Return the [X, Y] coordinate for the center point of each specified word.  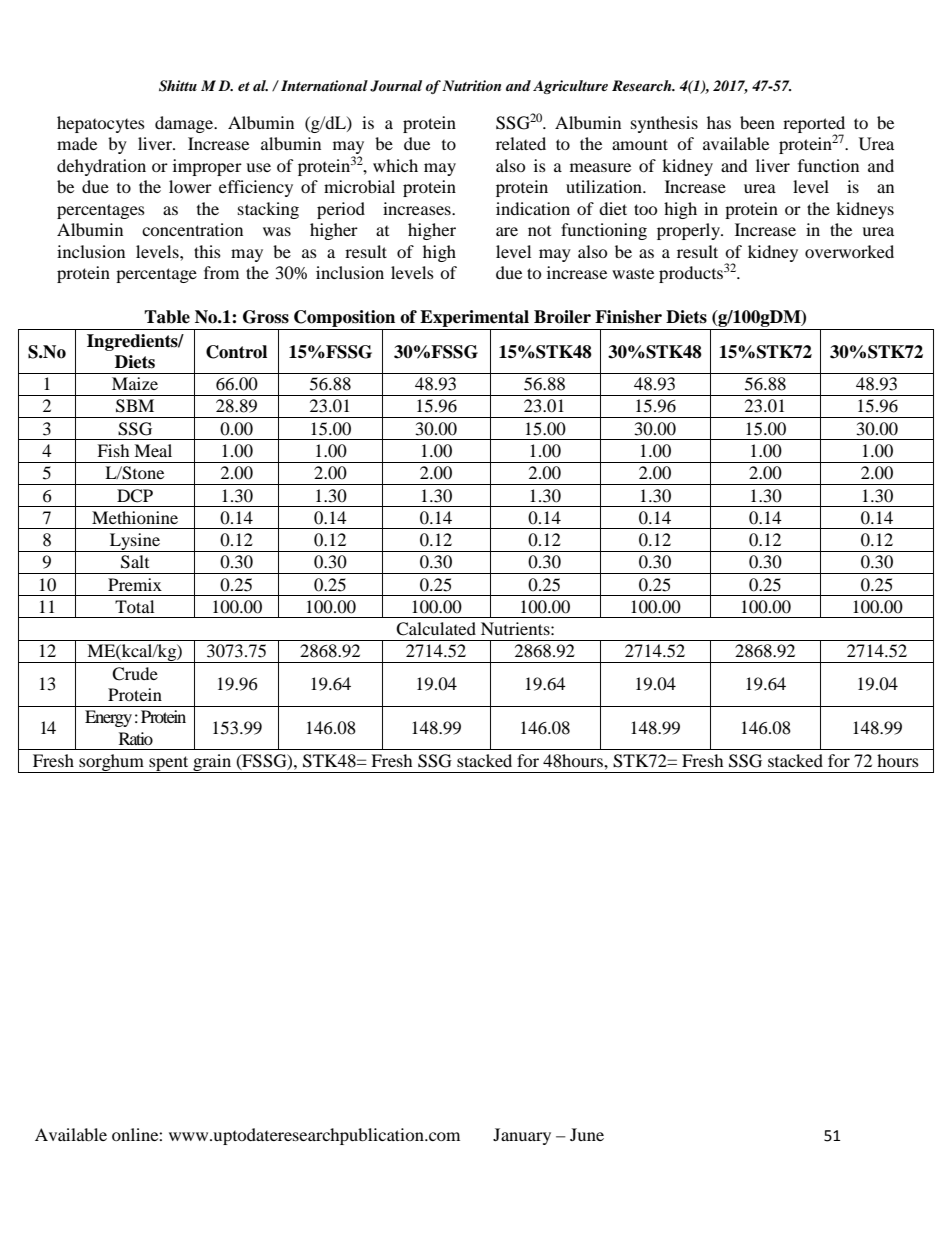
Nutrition [471, 85]
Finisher [628, 317]
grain [212, 763]
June [587, 1134]
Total [134, 606]
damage [185, 124]
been [757, 122]
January [522, 1136]
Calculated [436, 629]
